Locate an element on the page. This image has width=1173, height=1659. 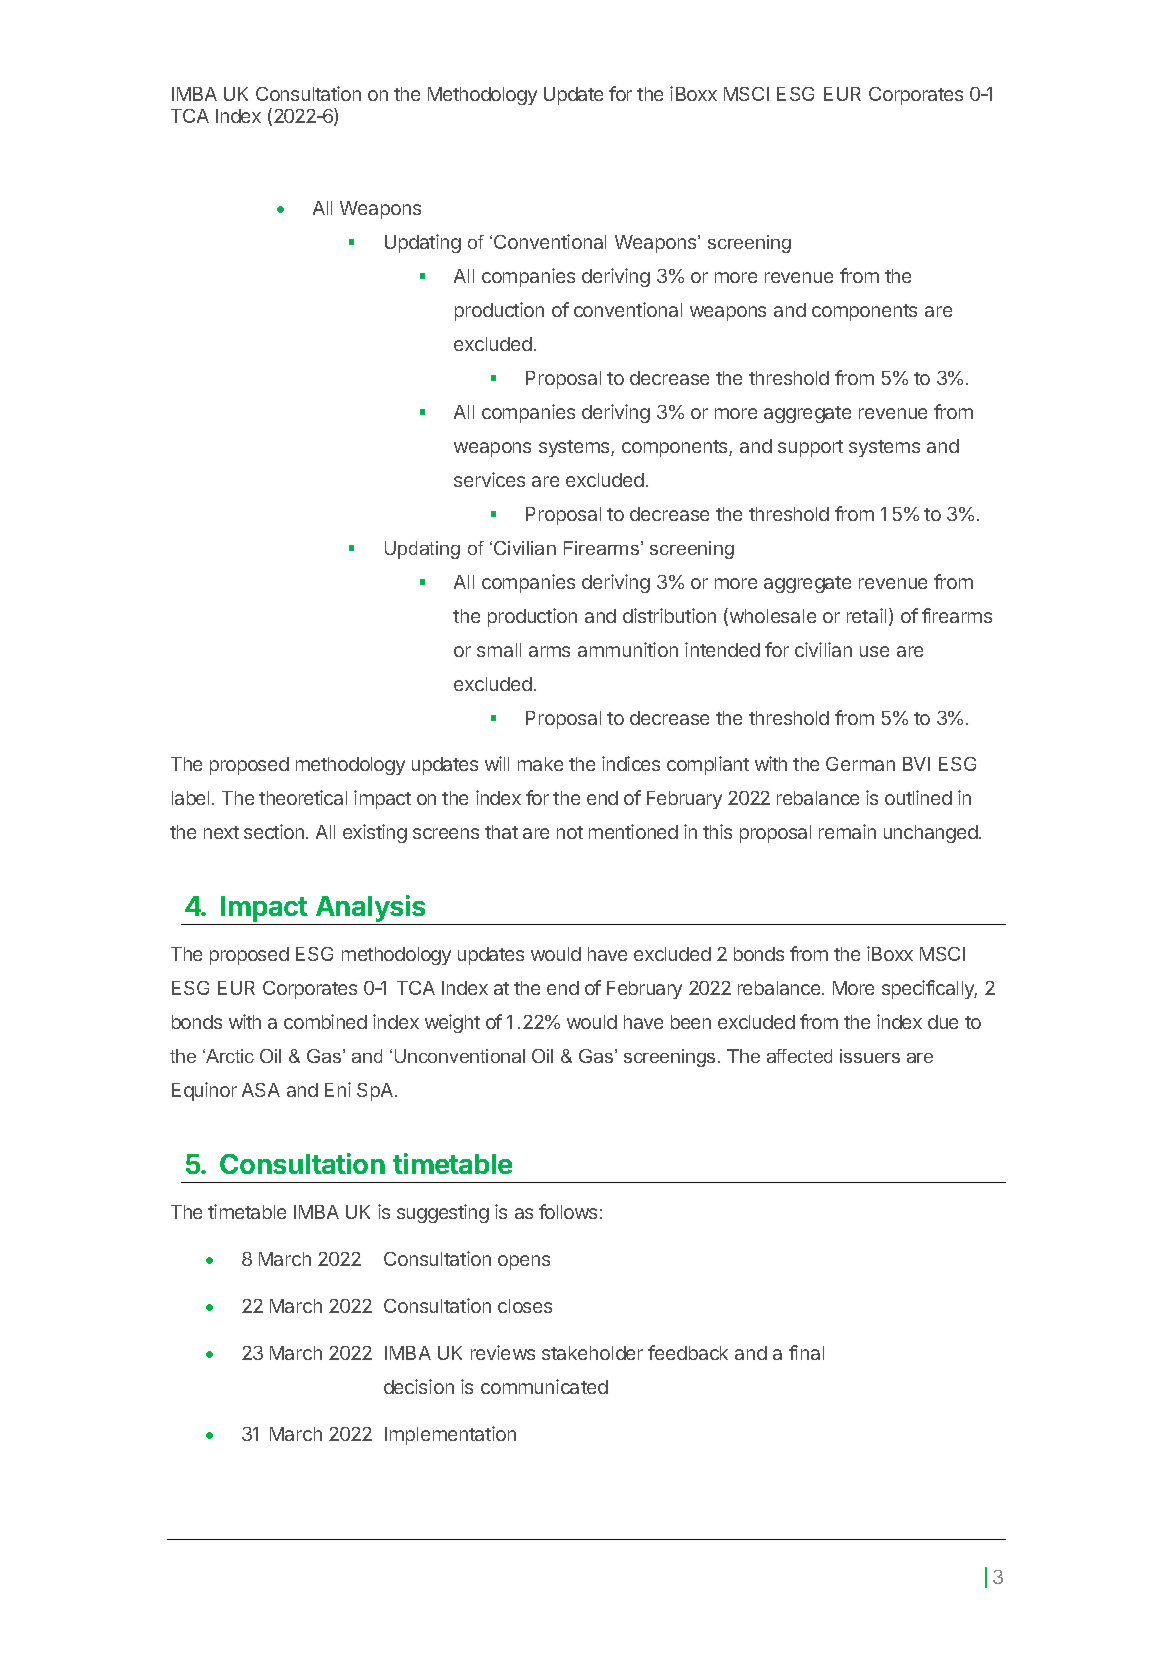
German is located at coordinates (860, 764).
